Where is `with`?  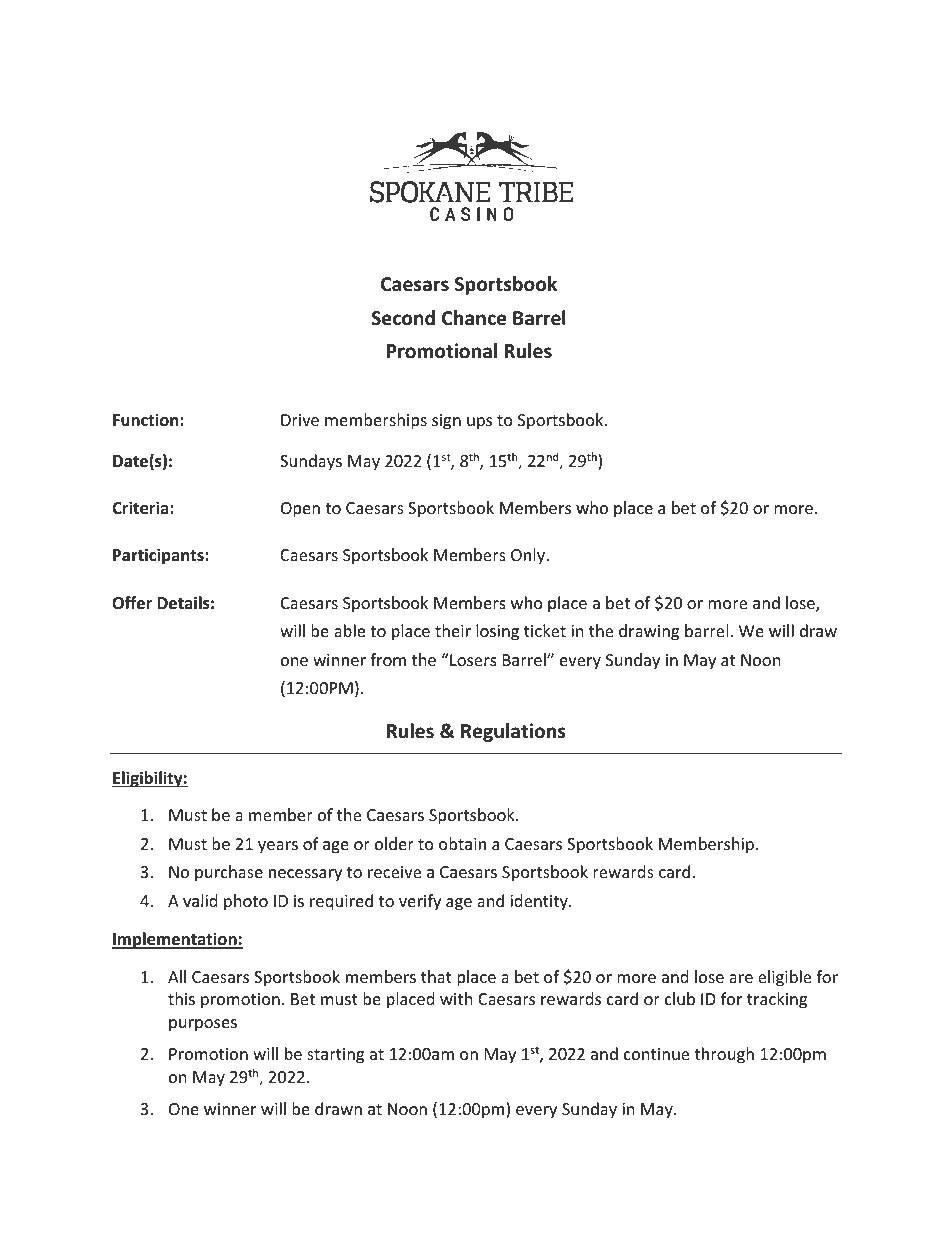
with is located at coordinates (456, 998).
